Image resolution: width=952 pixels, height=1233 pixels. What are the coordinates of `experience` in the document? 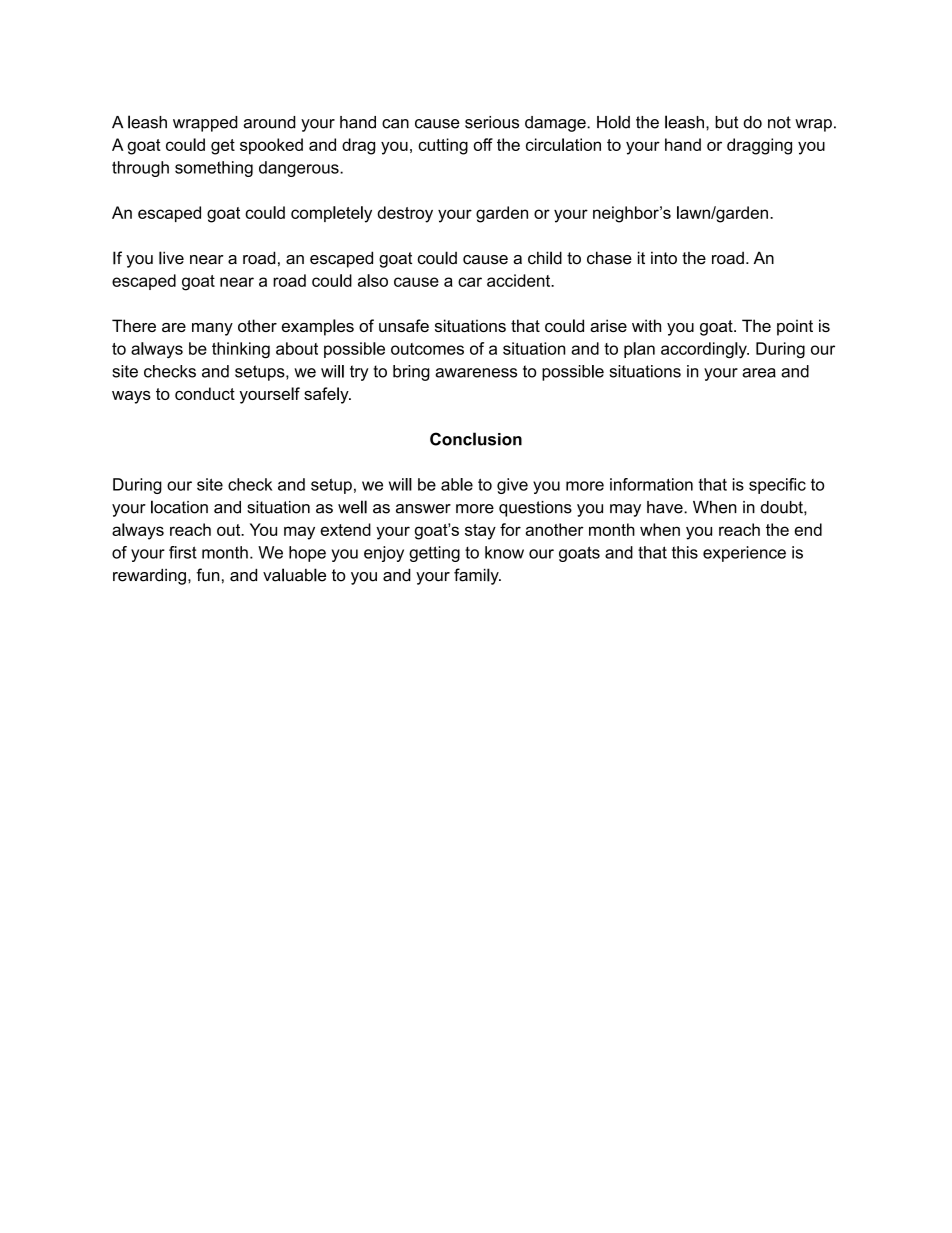 It's located at (744, 554).
